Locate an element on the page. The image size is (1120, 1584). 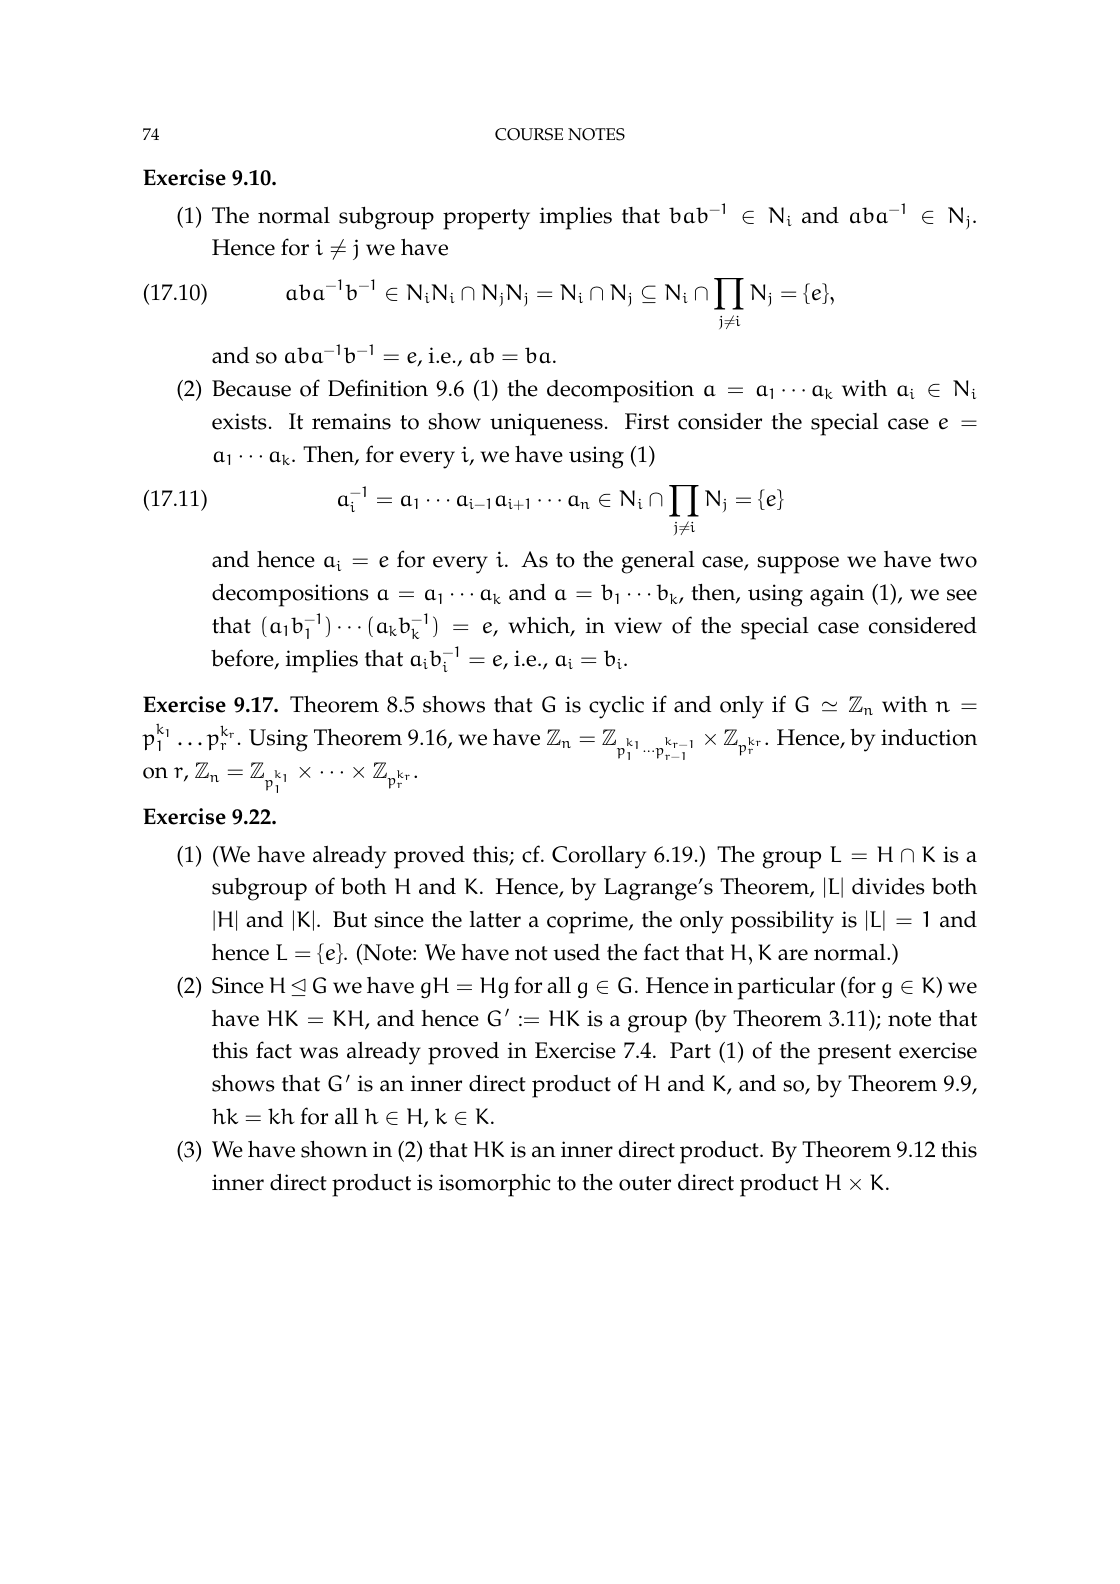
property is located at coordinates (486, 219).
